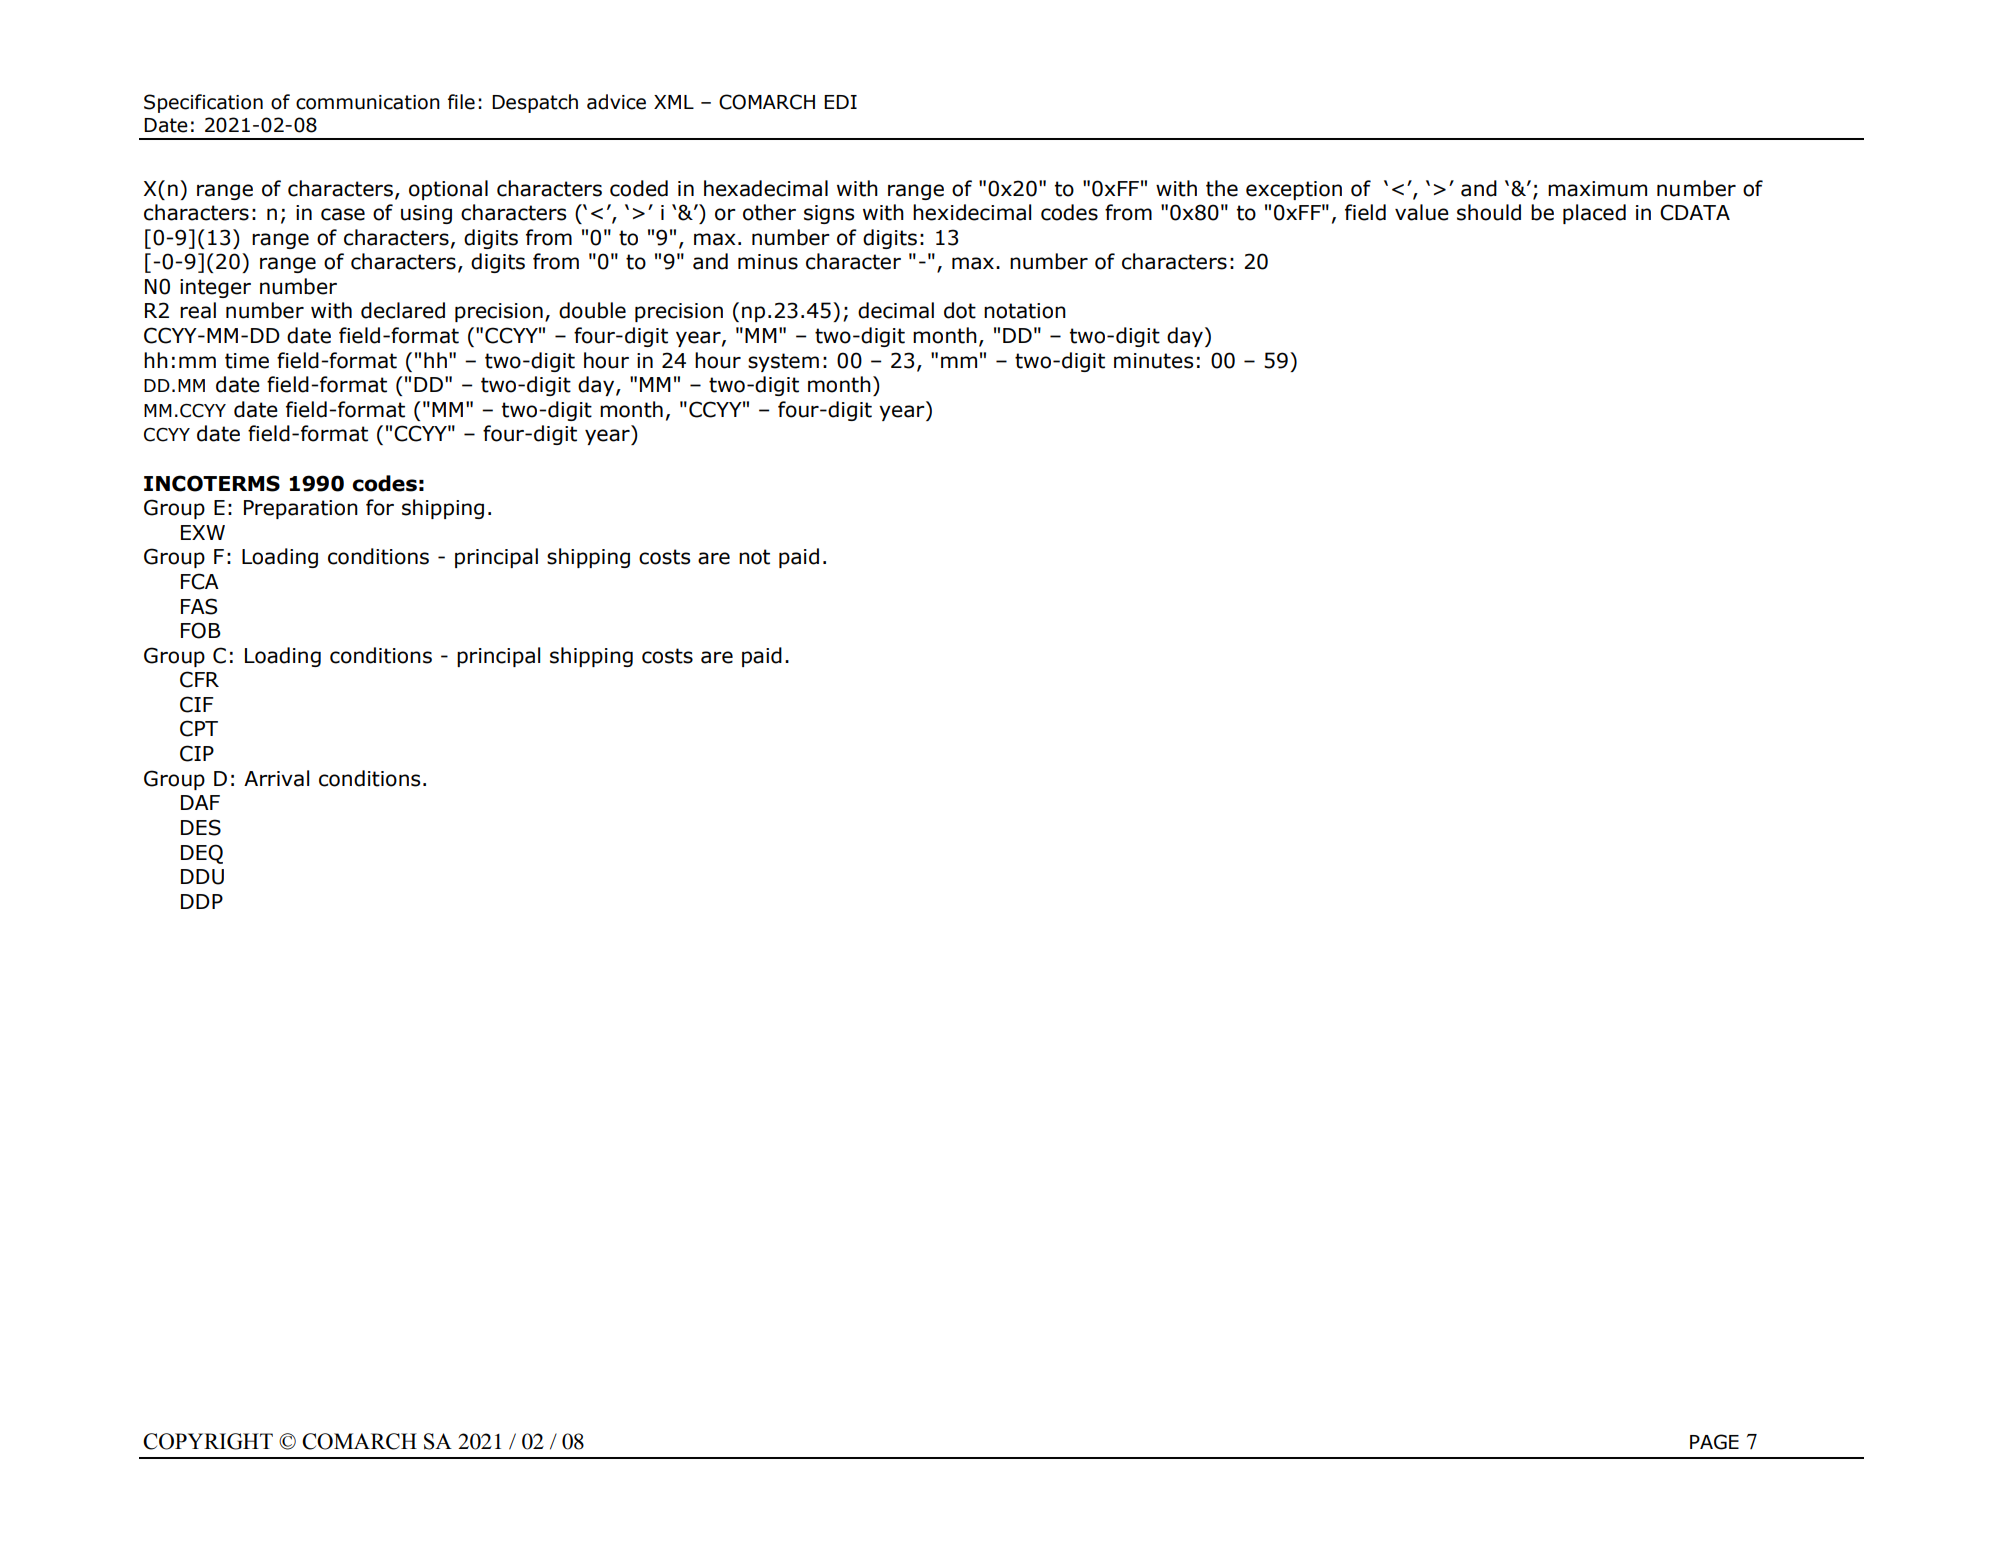 This page has width=2004, height=1548. What do you see at coordinates (208, 1441) in the page?
I see `COPYRIGHT` at bounding box center [208, 1441].
